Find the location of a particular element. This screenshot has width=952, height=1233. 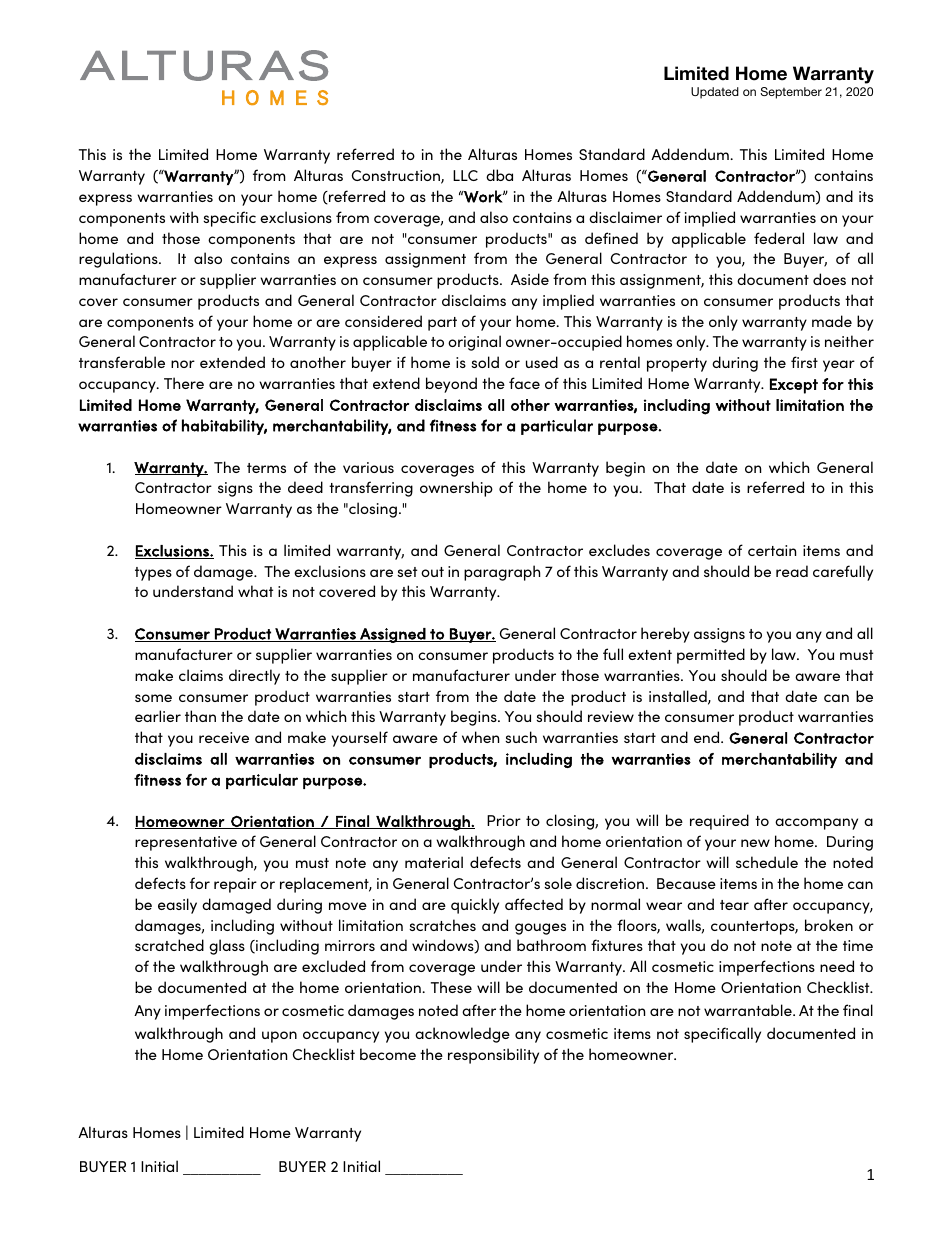

acknowledge is located at coordinates (462, 1035).
